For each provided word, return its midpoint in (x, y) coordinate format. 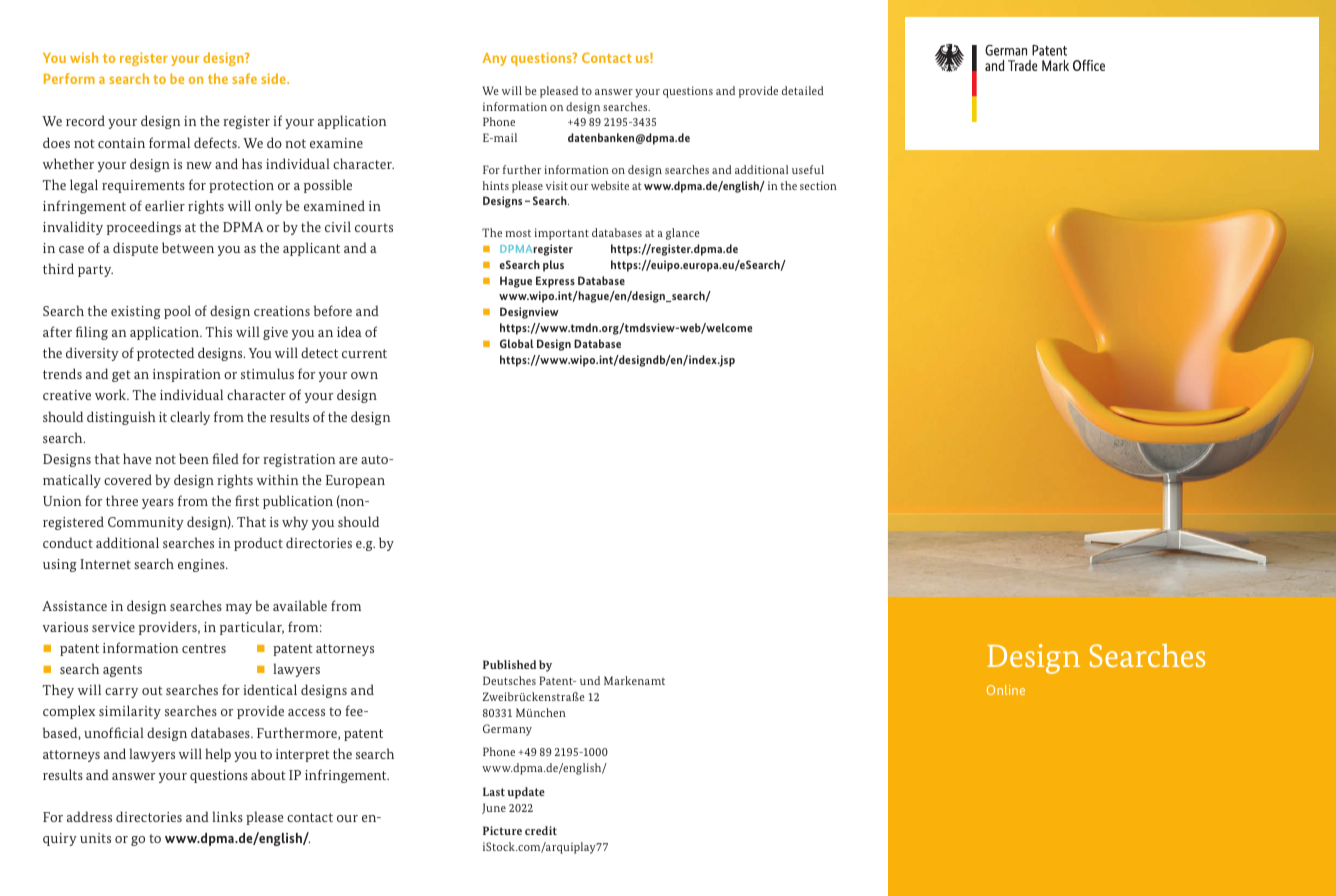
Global (517, 343)
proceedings (144, 228)
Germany (507, 730)
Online (1006, 690)
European (355, 481)
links (227, 816)
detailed (803, 90)
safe (244, 78)
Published (509, 664)
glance (683, 234)
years (158, 504)
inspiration (187, 375)
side (274, 78)
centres (204, 648)
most (518, 233)
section (818, 185)
